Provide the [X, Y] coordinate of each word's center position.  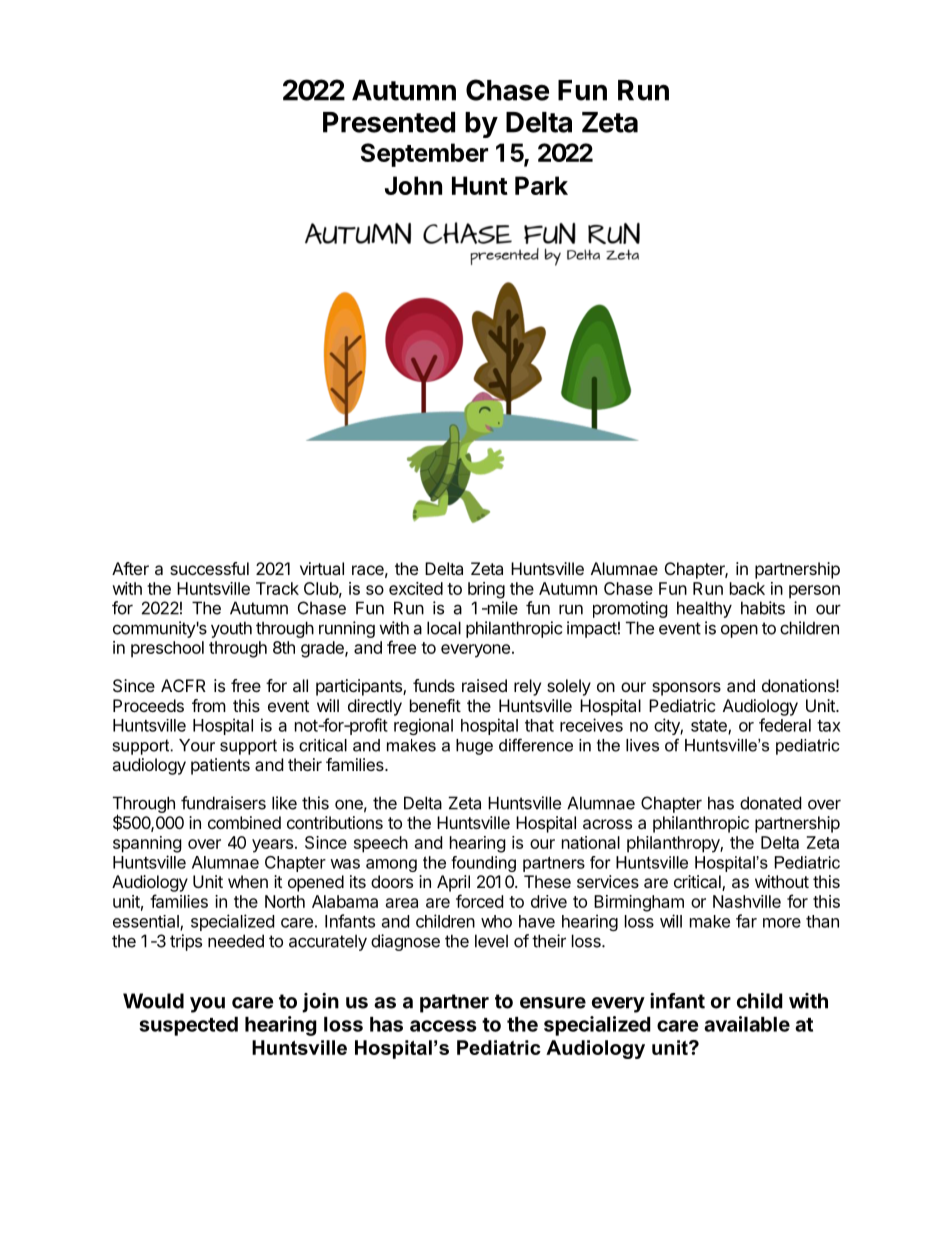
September [424, 155]
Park [541, 185]
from [209, 705]
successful [209, 568]
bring [486, 590]
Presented [389, 122]
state [710, 727]
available [747, 1024]
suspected [188, 1026]
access [443, 1026]
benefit [435, 705]
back [747, 588]
